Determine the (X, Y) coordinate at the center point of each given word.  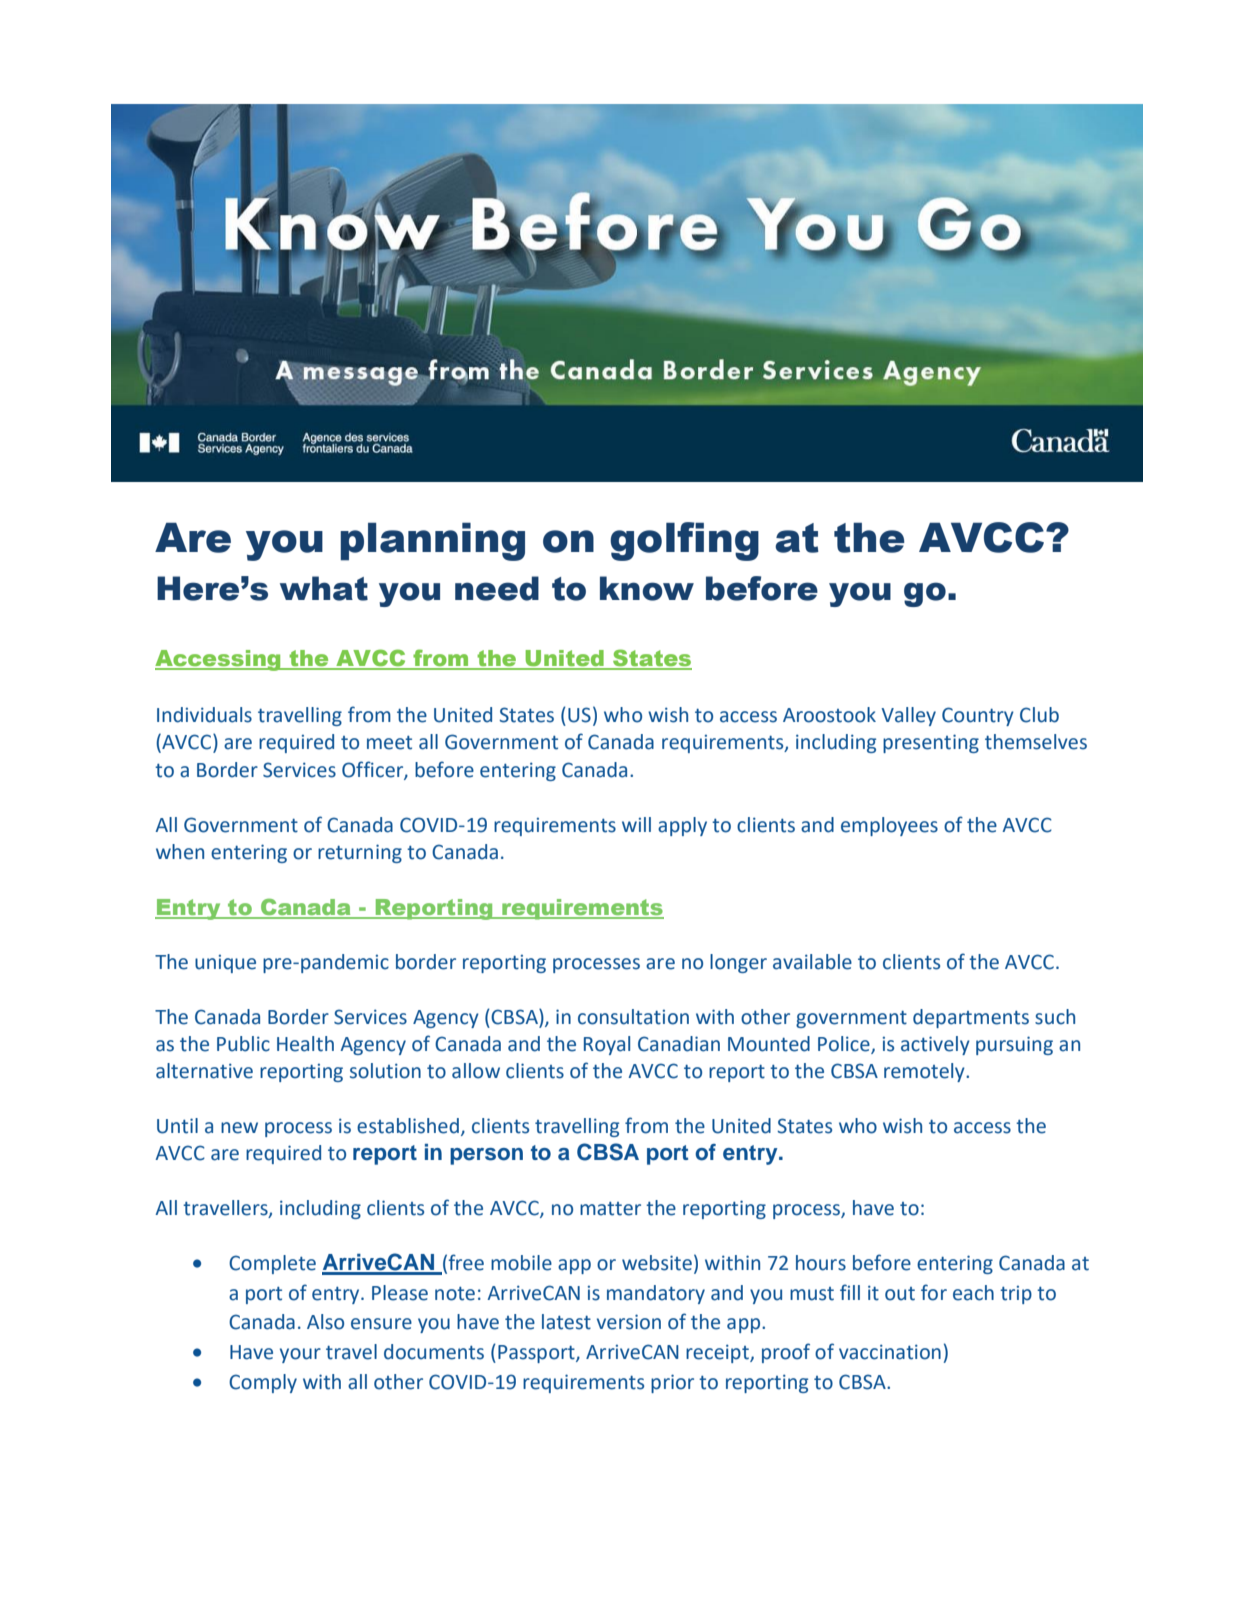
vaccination (890, 1352)
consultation (633, 1017)
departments (971, 1018)
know (647, 588)
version (629, 1322)
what (324, 588)
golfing (684, 541)
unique (225, 964)
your (300, 1355)
